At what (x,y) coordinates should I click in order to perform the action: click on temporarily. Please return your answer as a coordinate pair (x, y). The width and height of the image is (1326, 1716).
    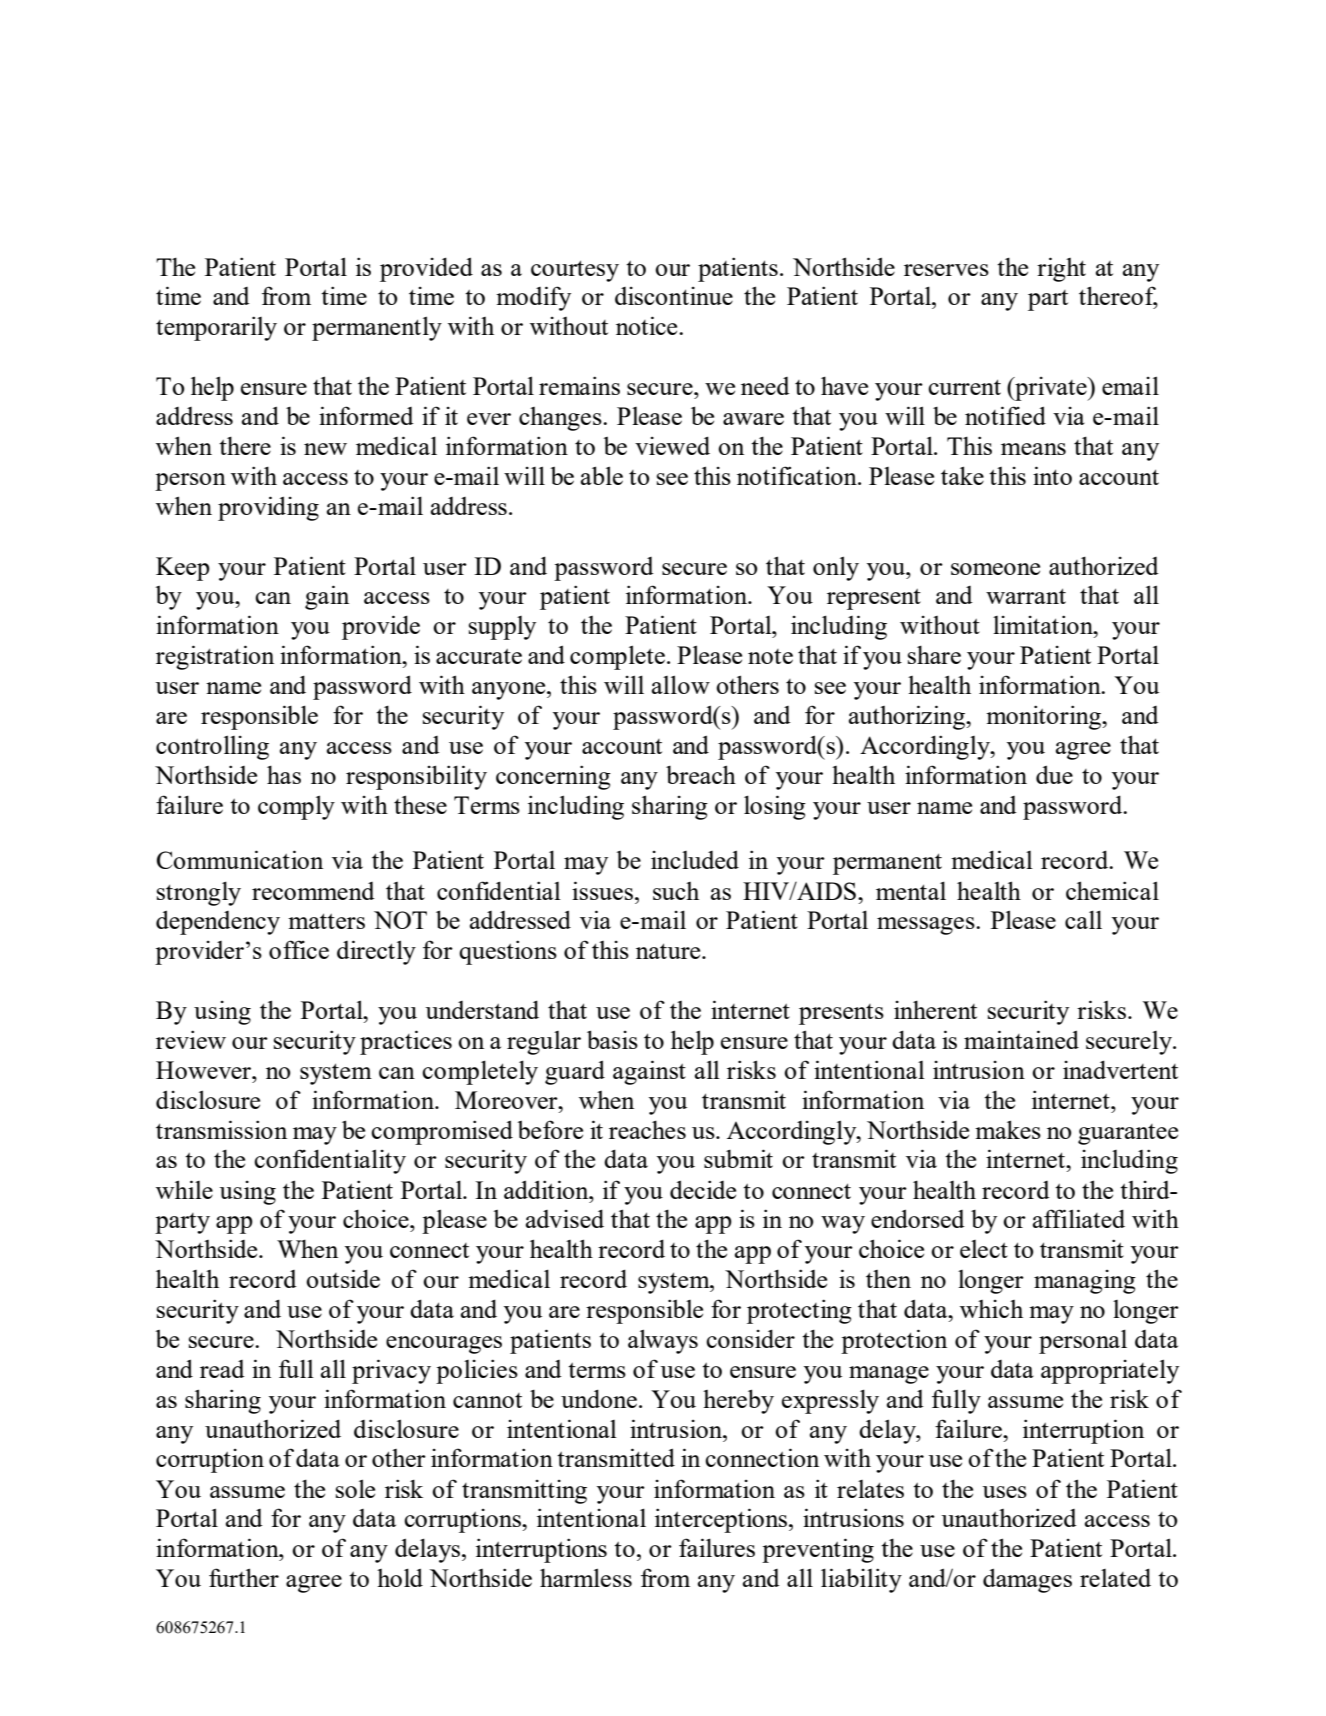
    Looking at the image, I should click on (216, 328).
